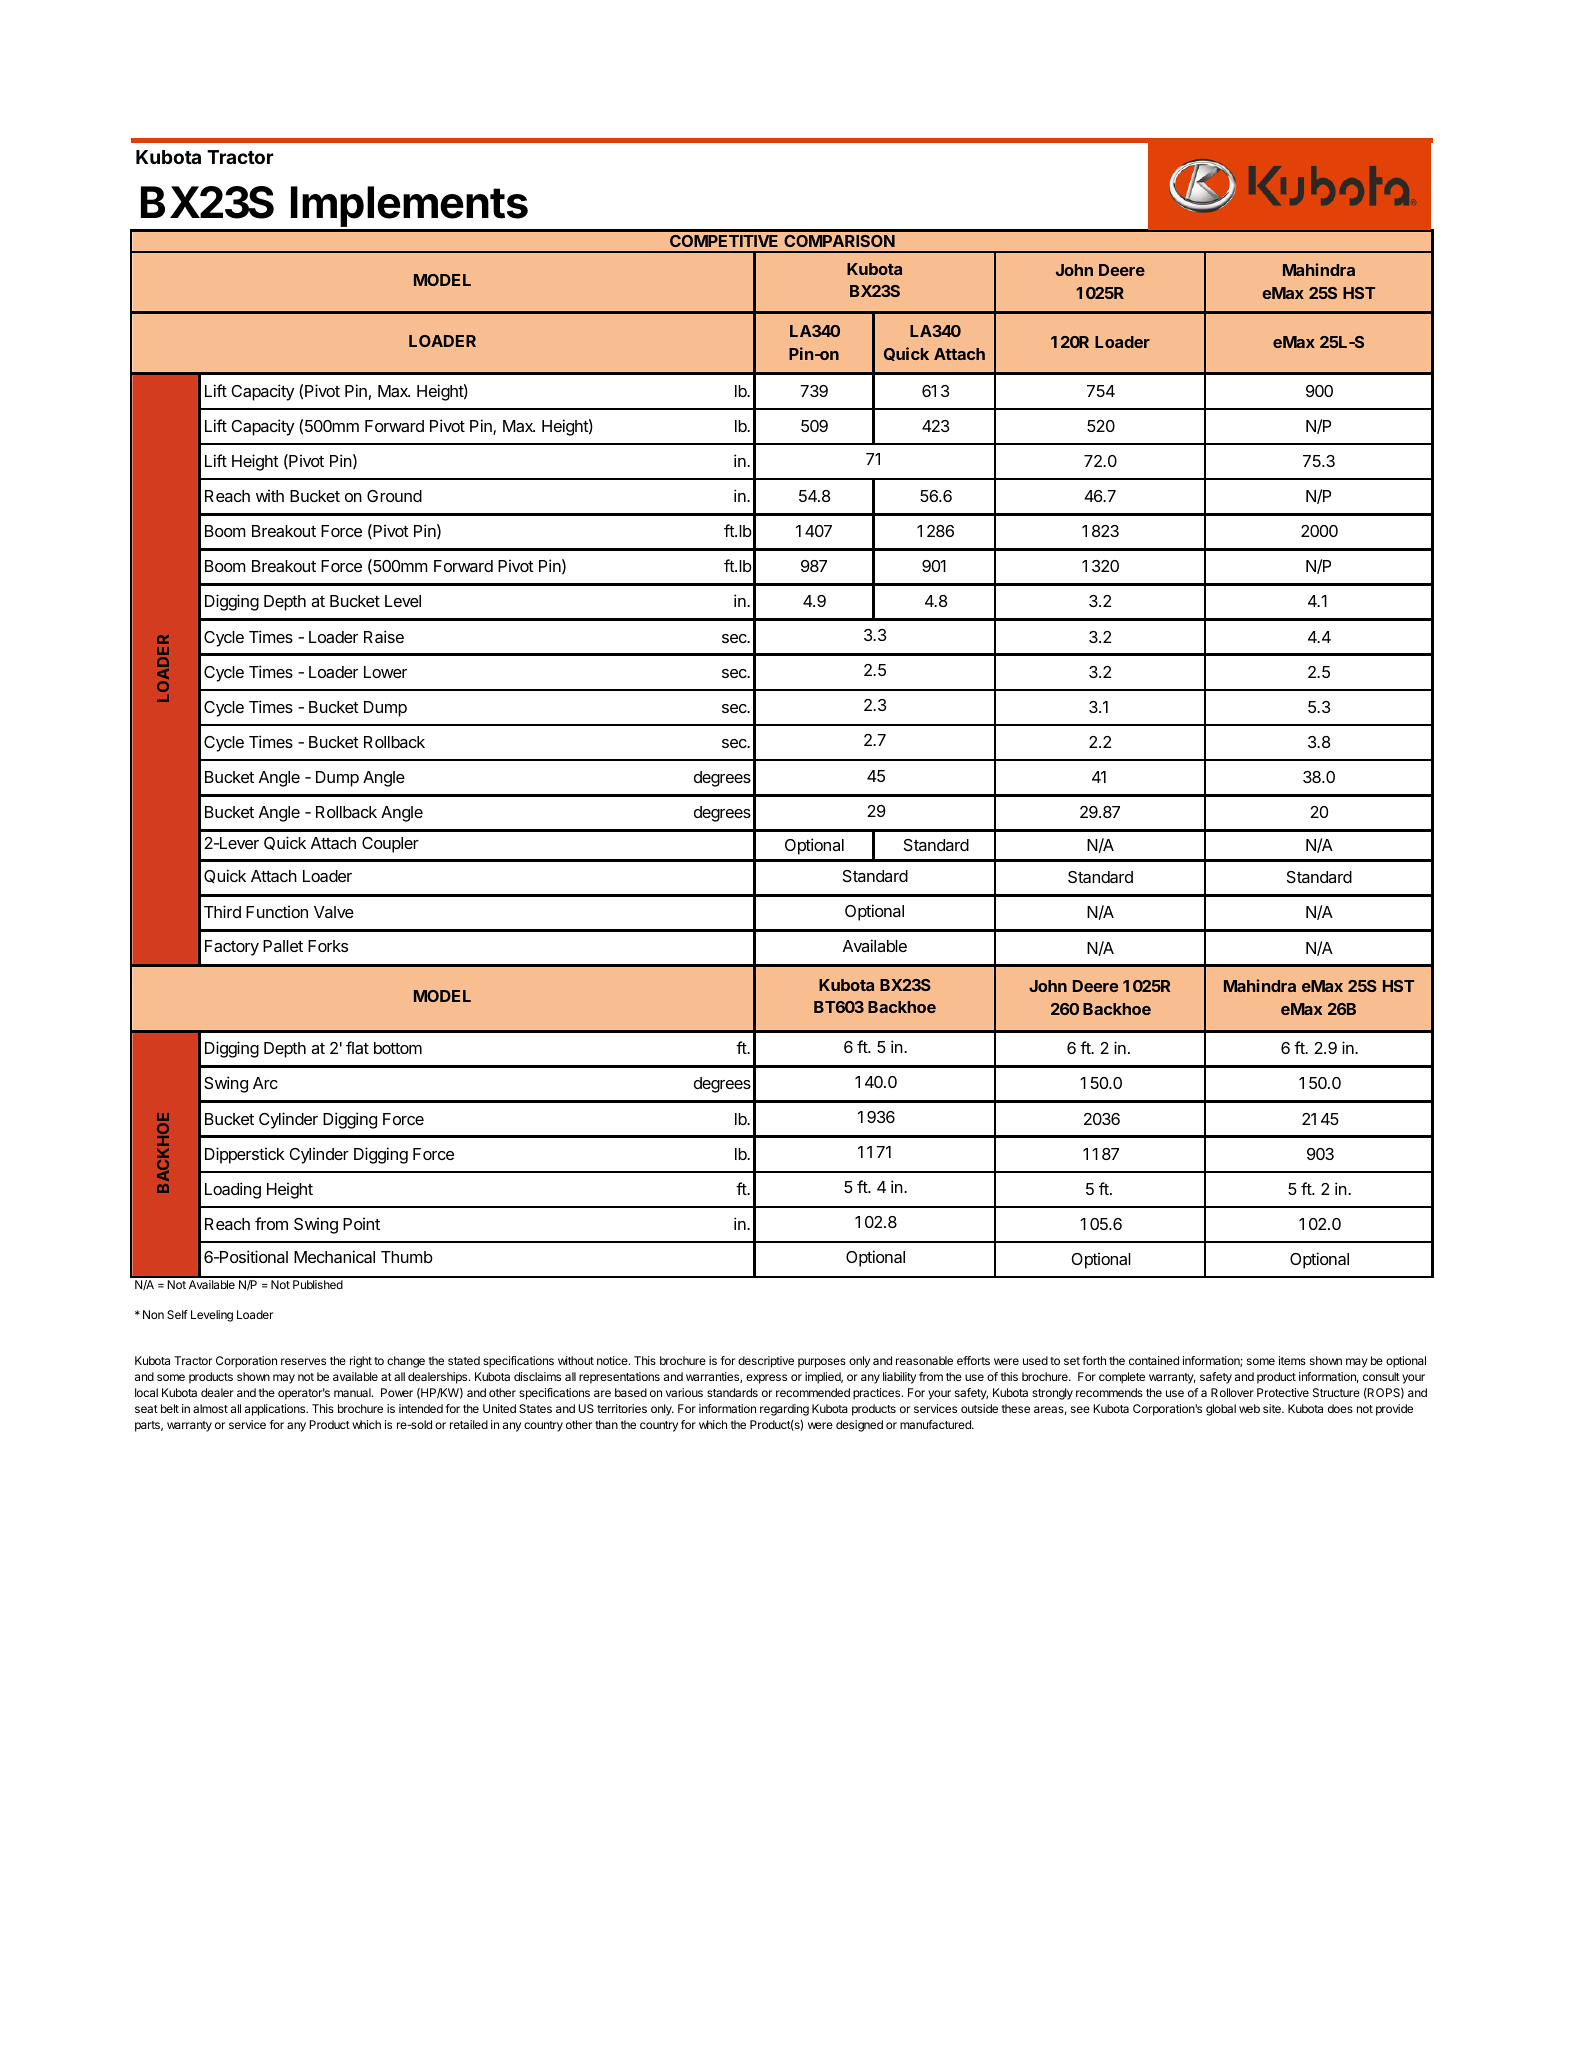 The image size is (1581, 2045). What do you see at coordinates (398, 1048) in the document?
I see `bottom` at bounding box center [398, 1048].
